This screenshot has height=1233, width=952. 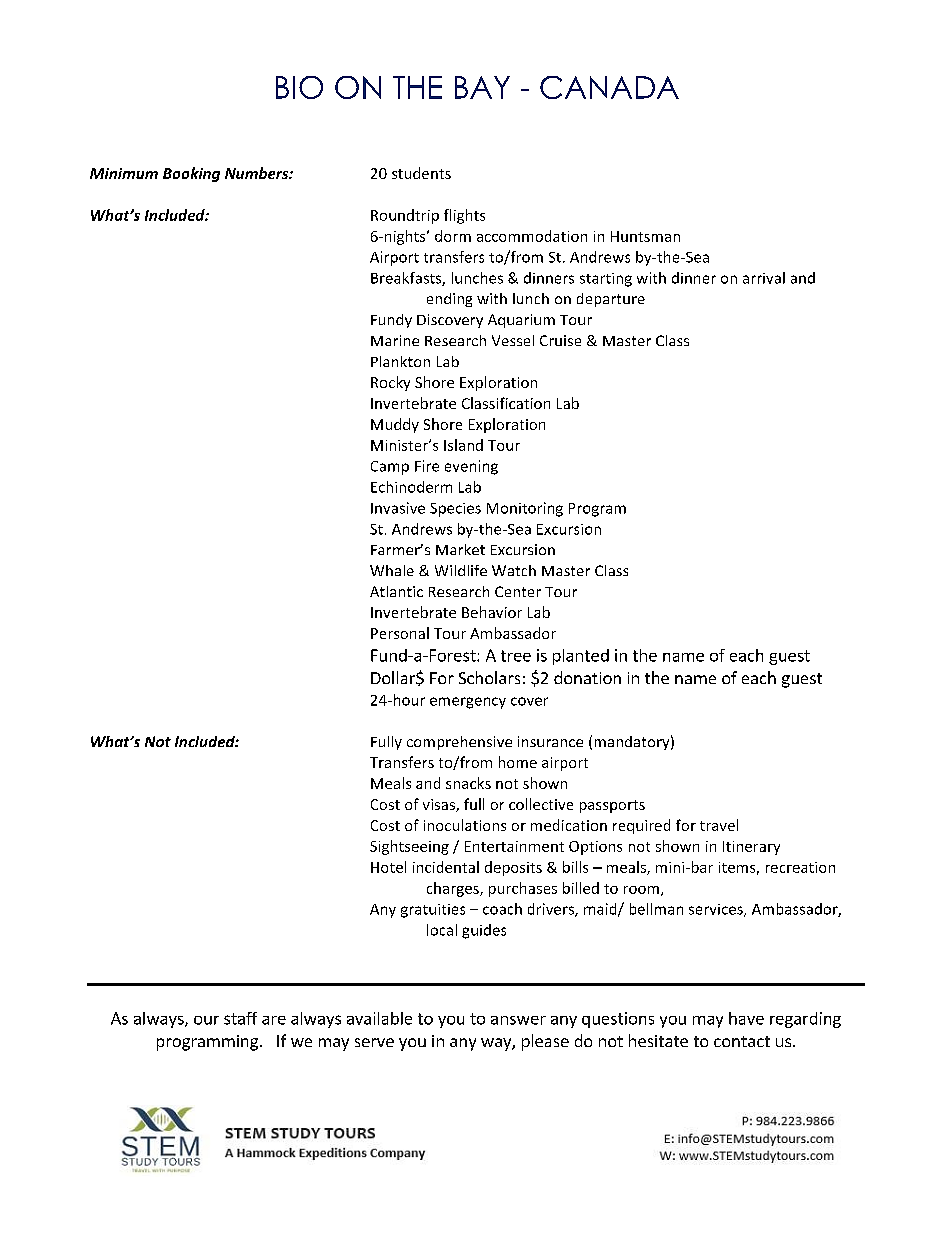 What do you see at coordinates (388, 867) in the screenshot?
I see `Hotel` at bounding box center [388, 867].
